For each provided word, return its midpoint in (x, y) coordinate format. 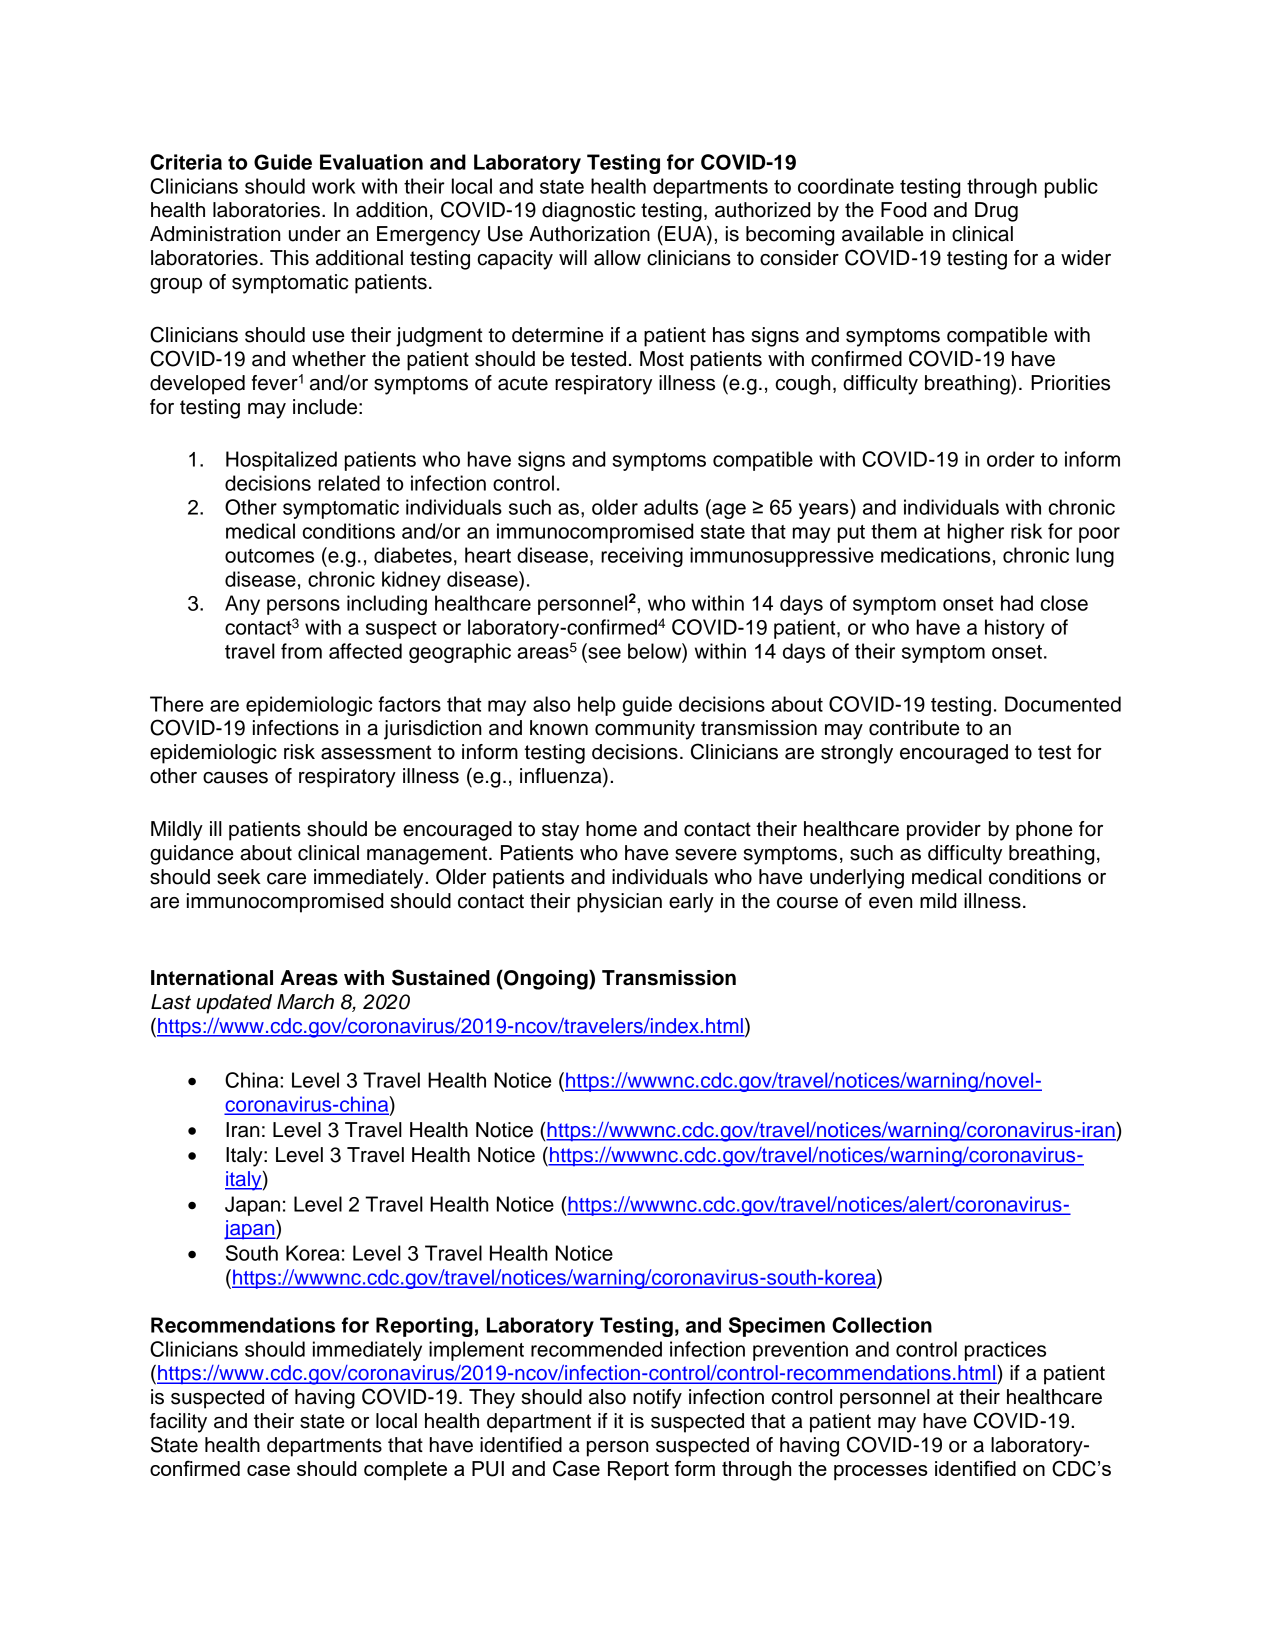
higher (976, 533)
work (334, 186)
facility (178, 1423)
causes (235, 778)
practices (1005, 1351)
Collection (882, 1325)
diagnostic (588, 212)
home (611, 829)
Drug (996, 212)
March (305, 1002)
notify (657, 1399)
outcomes (269, 556)
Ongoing (546, 980)
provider (944, 831)
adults (671, 507)
